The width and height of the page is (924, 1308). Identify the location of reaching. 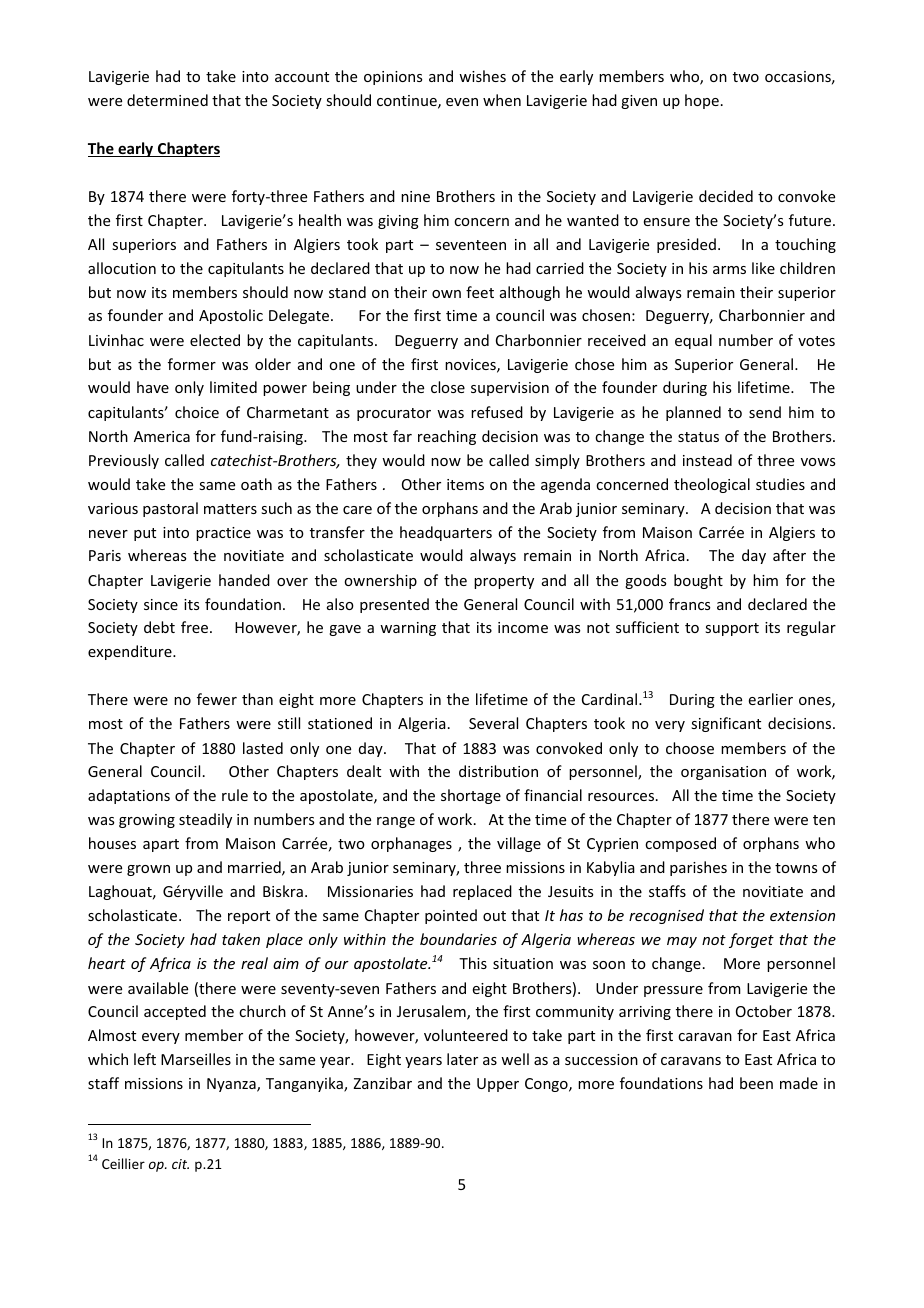
(447, 437).
